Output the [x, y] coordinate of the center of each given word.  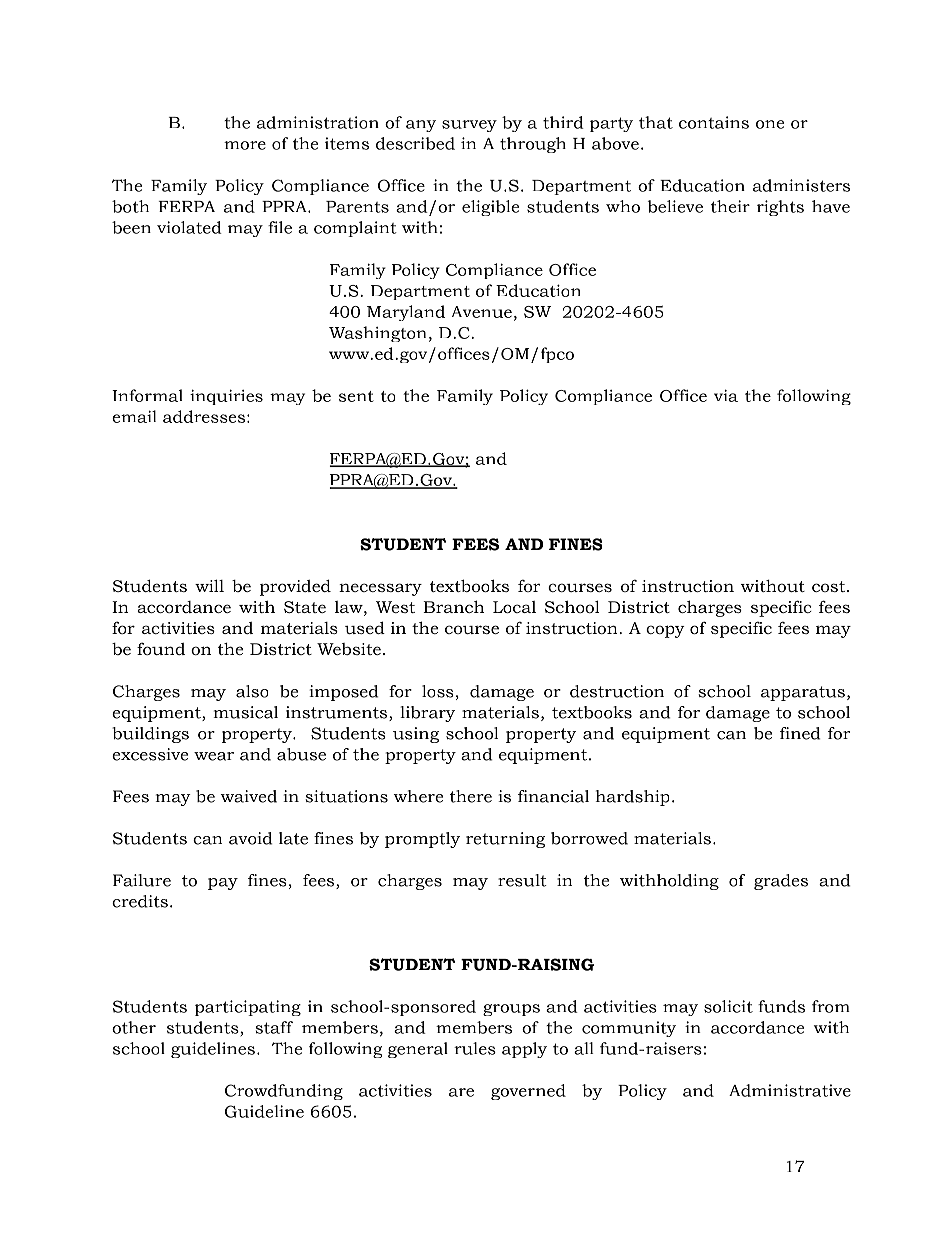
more [245, 145]
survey [469, 126]
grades [781, 882]
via [726, 395]
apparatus [803, 693]
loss [438, 691]
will [209, 585]
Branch [453, 606]
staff [274, 1027]
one [770, 124]
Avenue [482, 312]
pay [223, 884]
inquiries [226, 397]
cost [828, 586]
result [522, 880]
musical [246, 712]
